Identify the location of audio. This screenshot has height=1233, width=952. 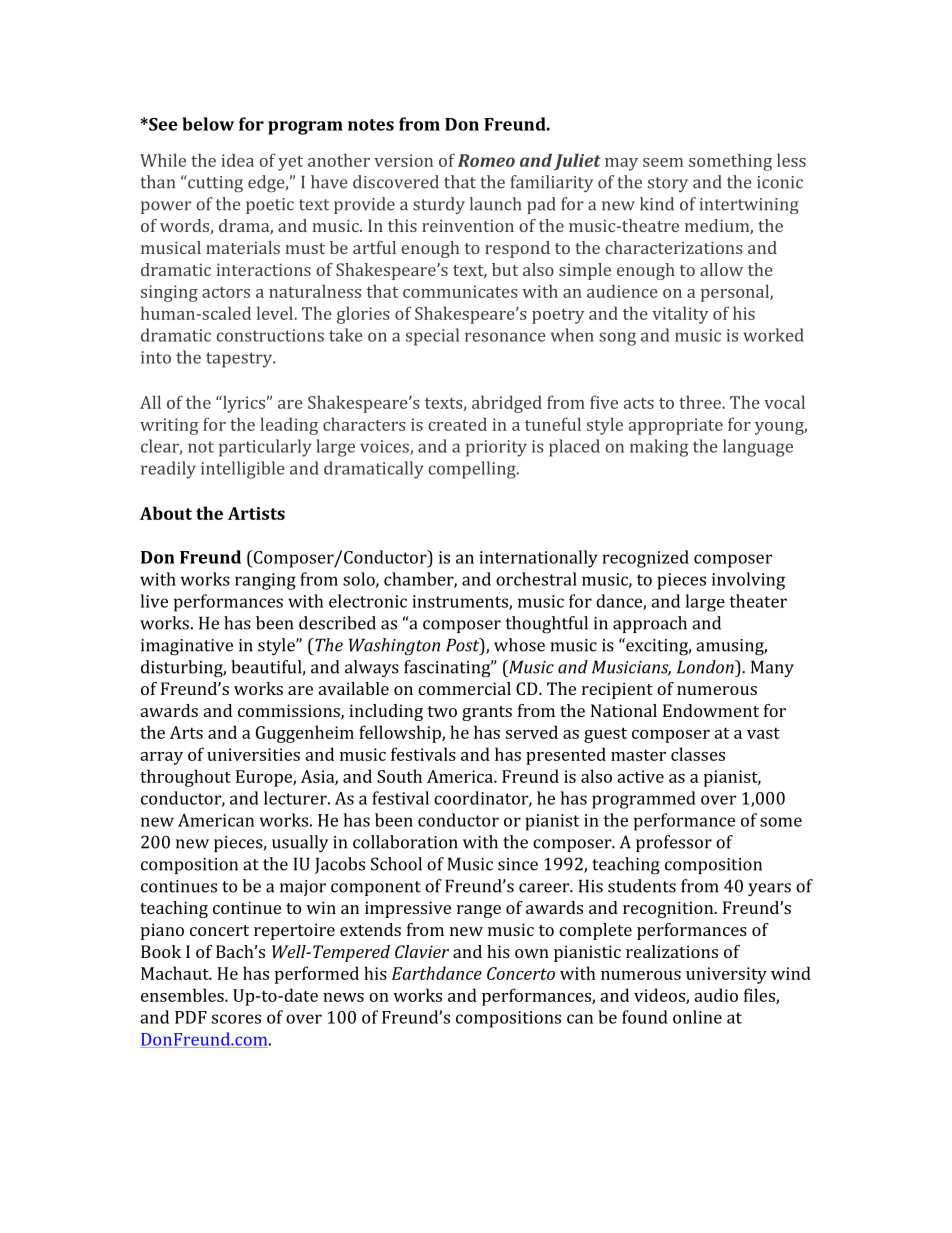
(716, 995).
